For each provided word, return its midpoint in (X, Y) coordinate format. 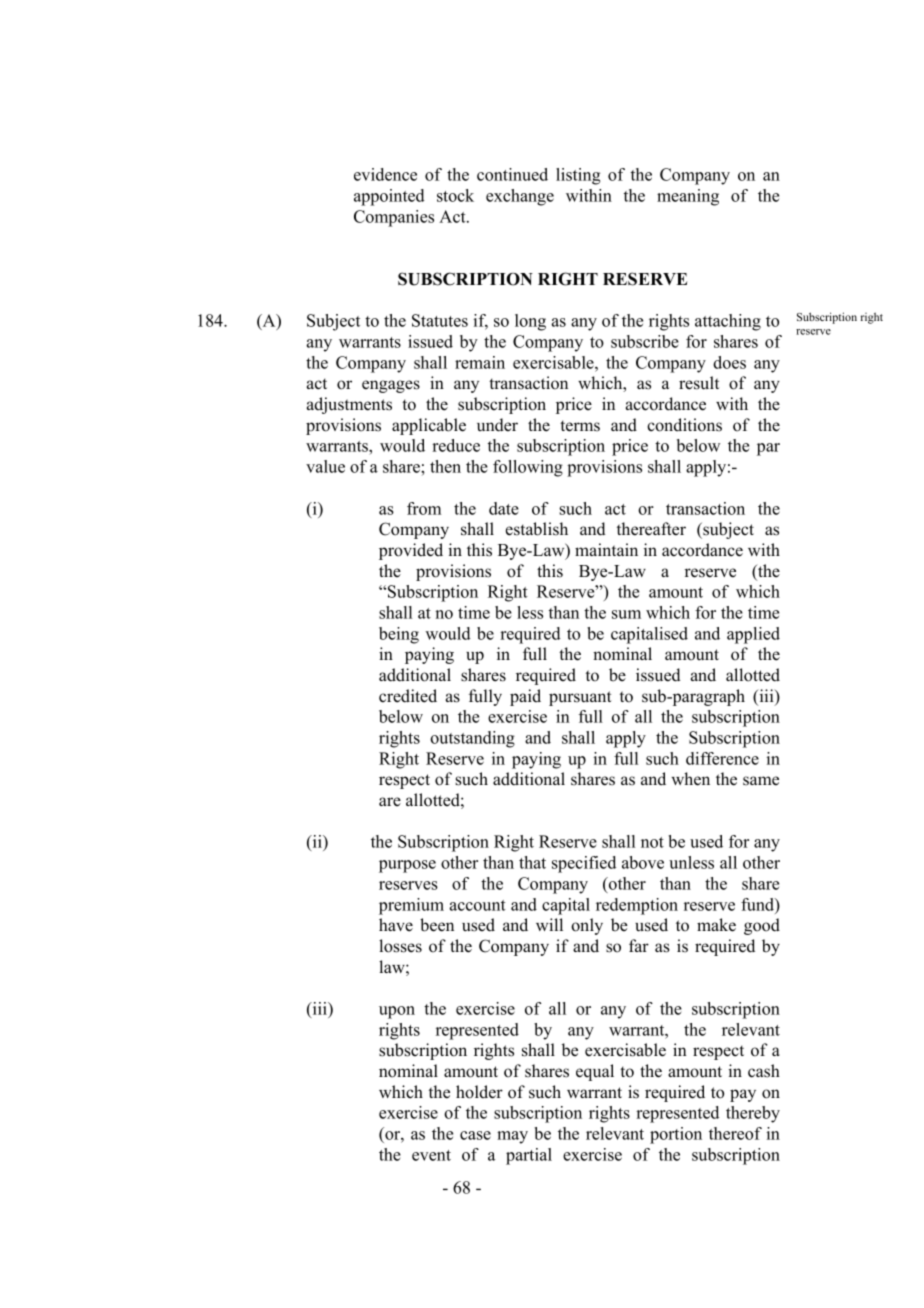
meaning (688, 197)
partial (529, 1156)
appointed (389, 197)
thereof (735, 1133)
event (431, 1155)
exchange (520, 197)
